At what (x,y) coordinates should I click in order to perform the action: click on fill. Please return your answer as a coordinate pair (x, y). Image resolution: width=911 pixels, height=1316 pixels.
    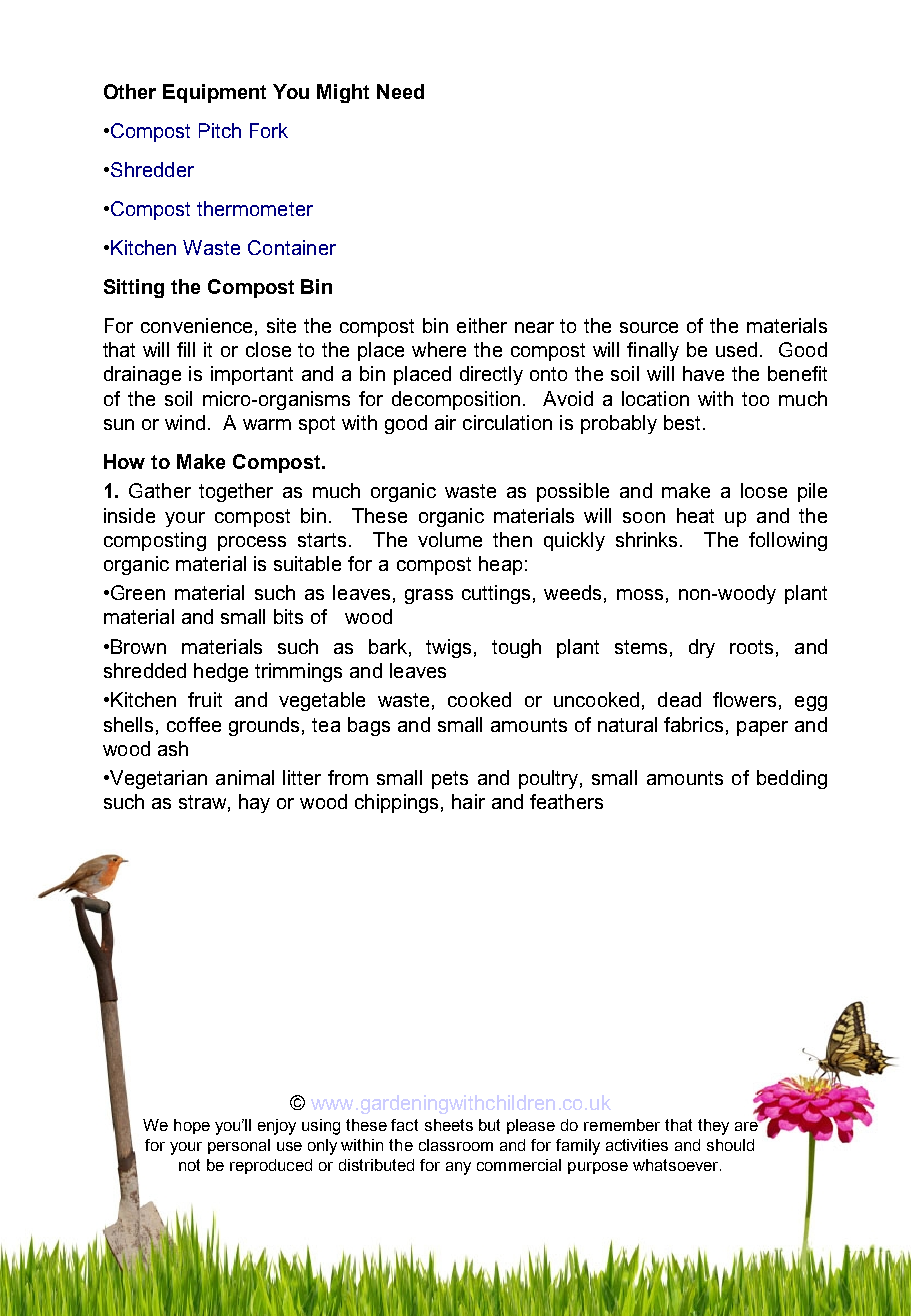
    Looking at the image, I should click on (186, 349).
